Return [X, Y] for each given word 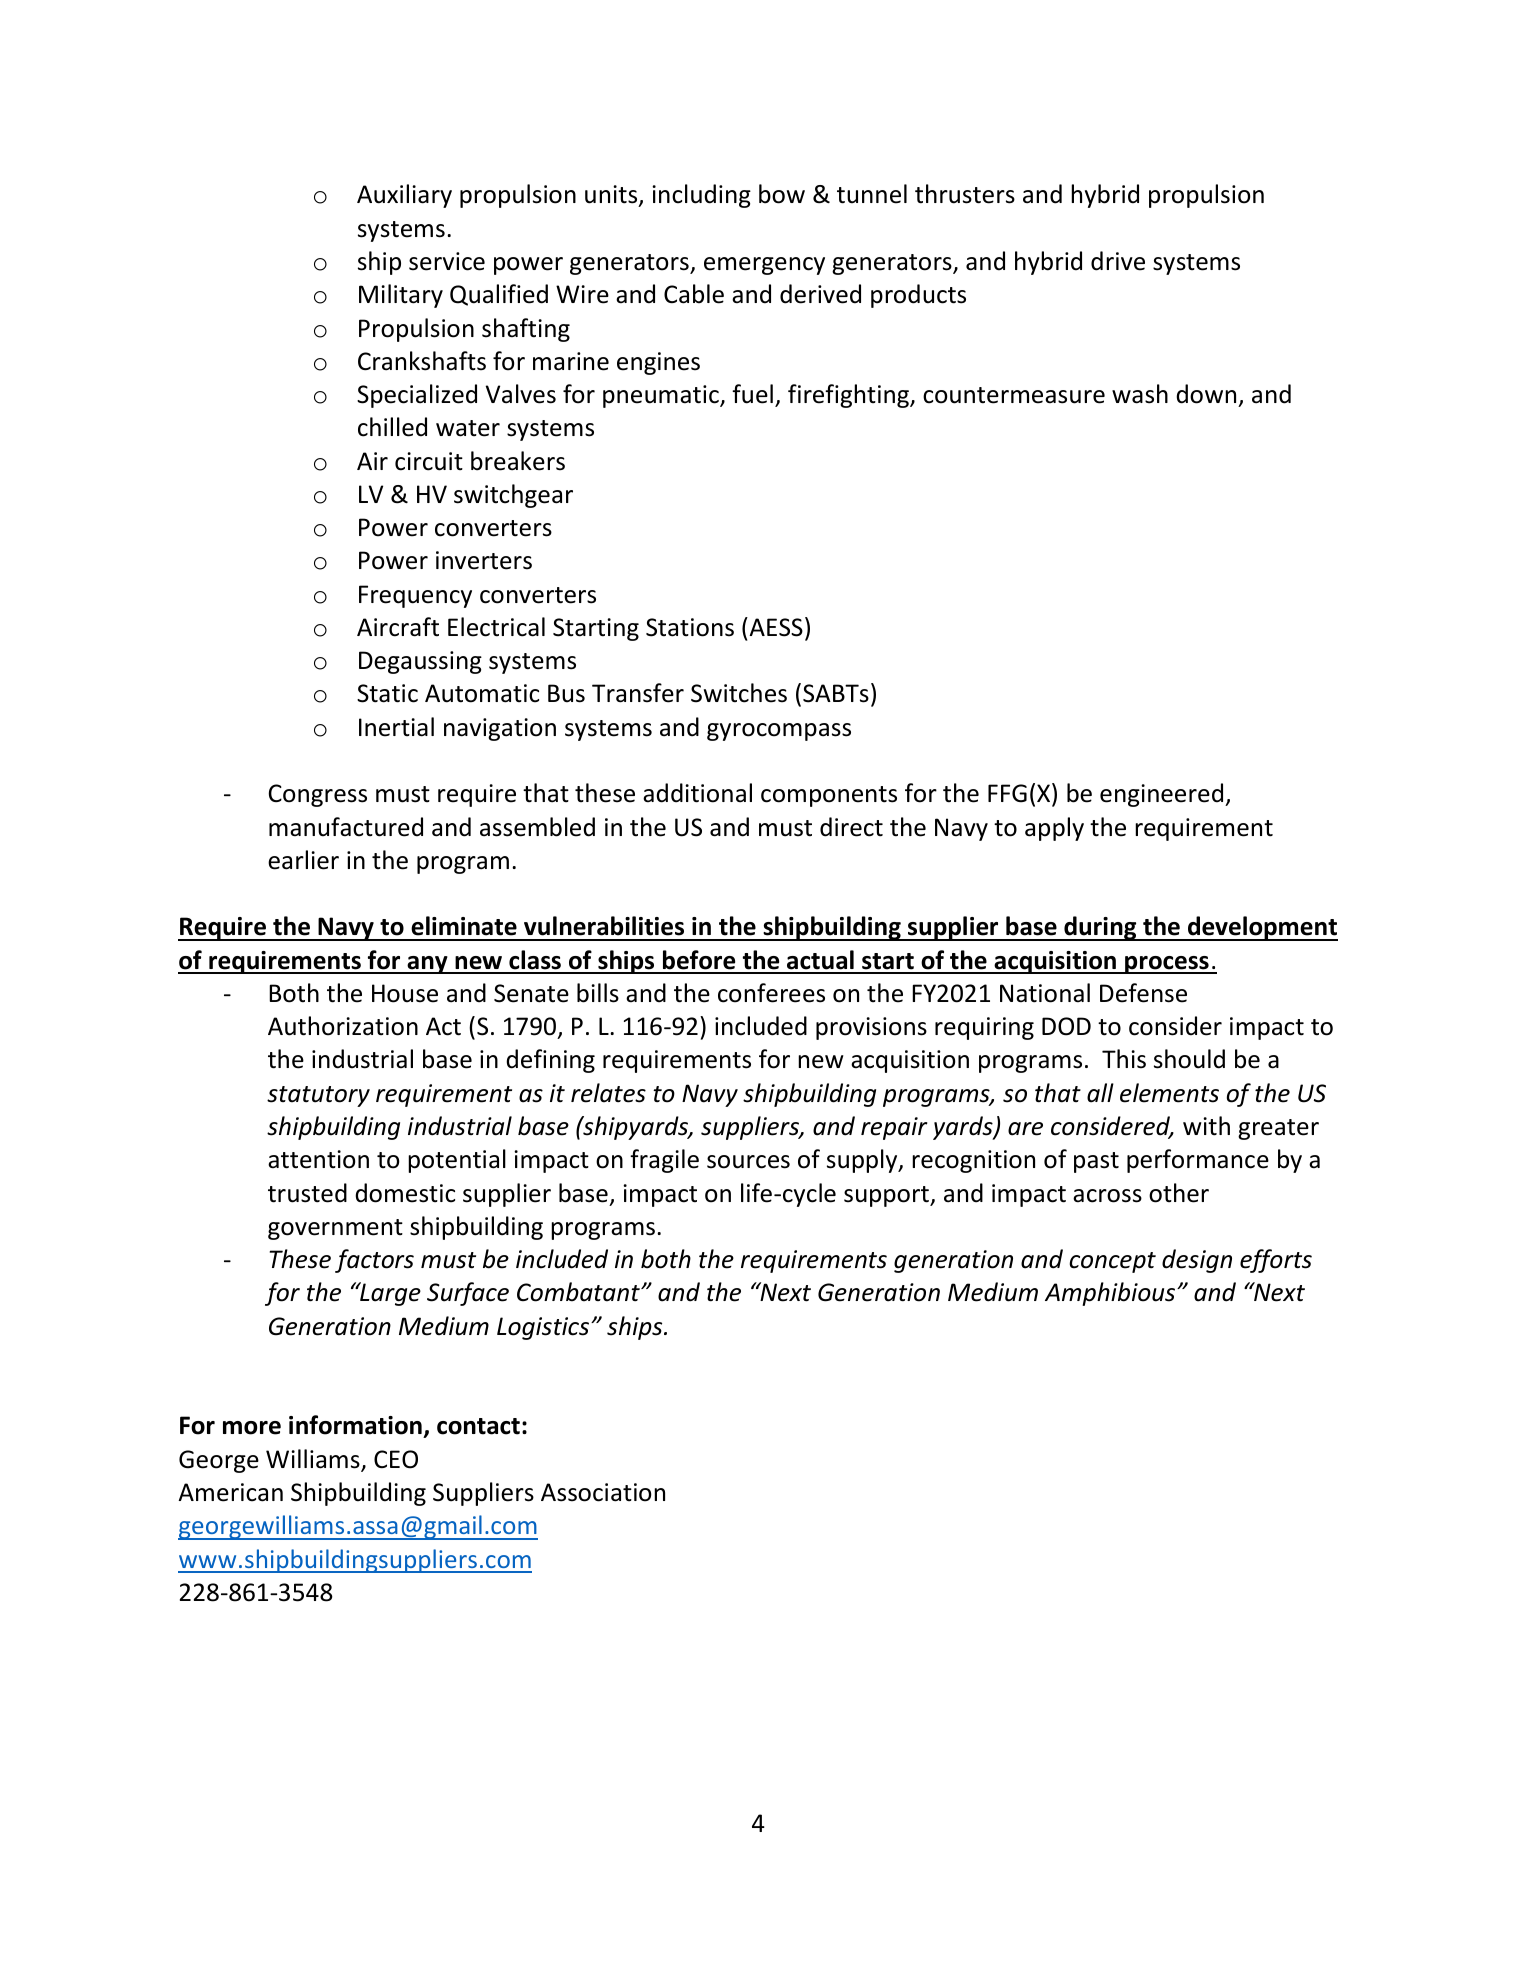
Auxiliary [404, 196]
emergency [764, 266]
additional [697, 793]
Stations [690, 627]
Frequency [415, 596]
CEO [396, 1459]
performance [1198, 1161]
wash [1140, 394]
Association [603, 1492]
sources [748, 1162]
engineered [1163, 795]
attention [318, 1159]
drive [1118, 261]
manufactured [346, 827]
